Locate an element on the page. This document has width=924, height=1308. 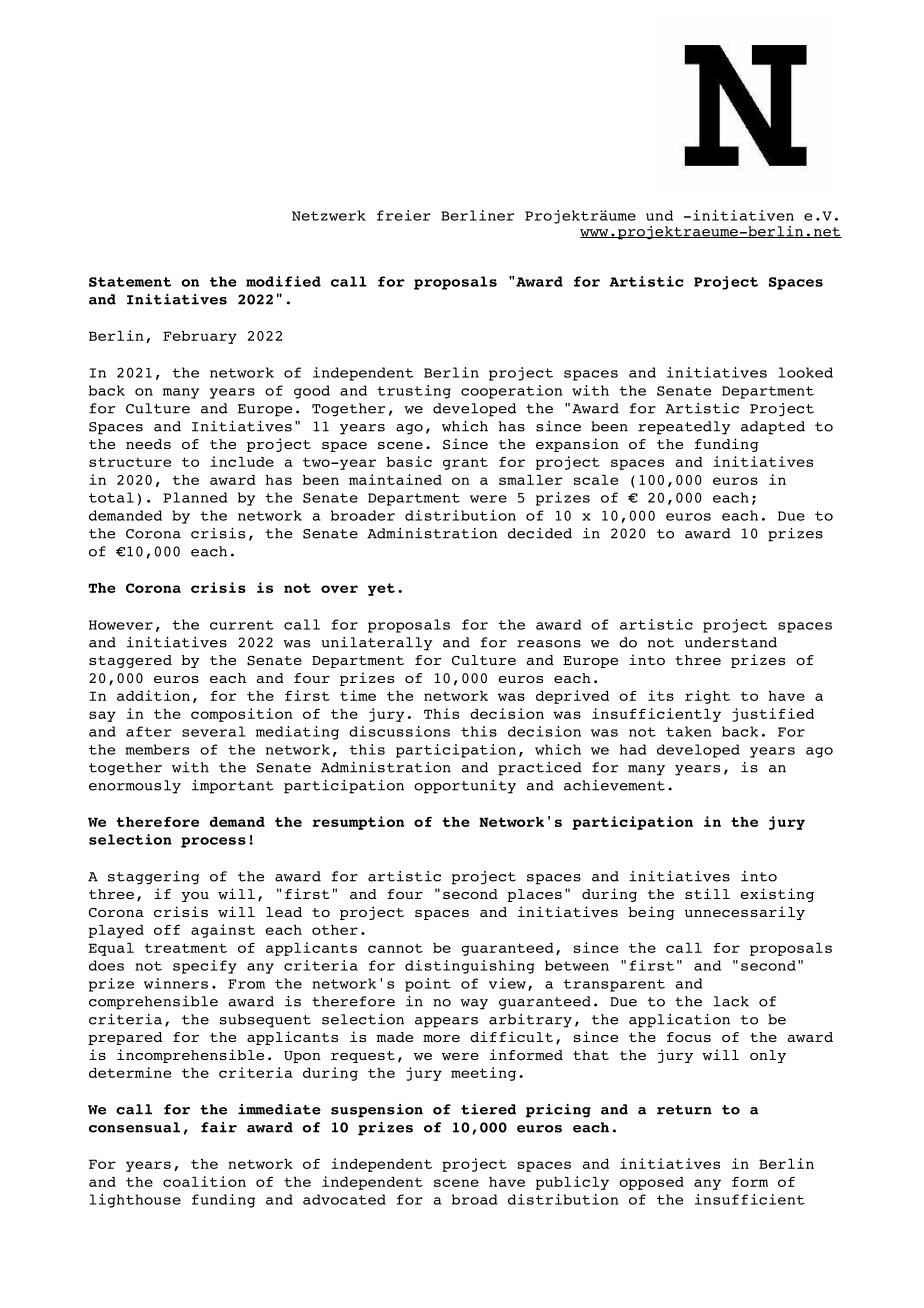
discussions is located at coordinates (399, 731).
